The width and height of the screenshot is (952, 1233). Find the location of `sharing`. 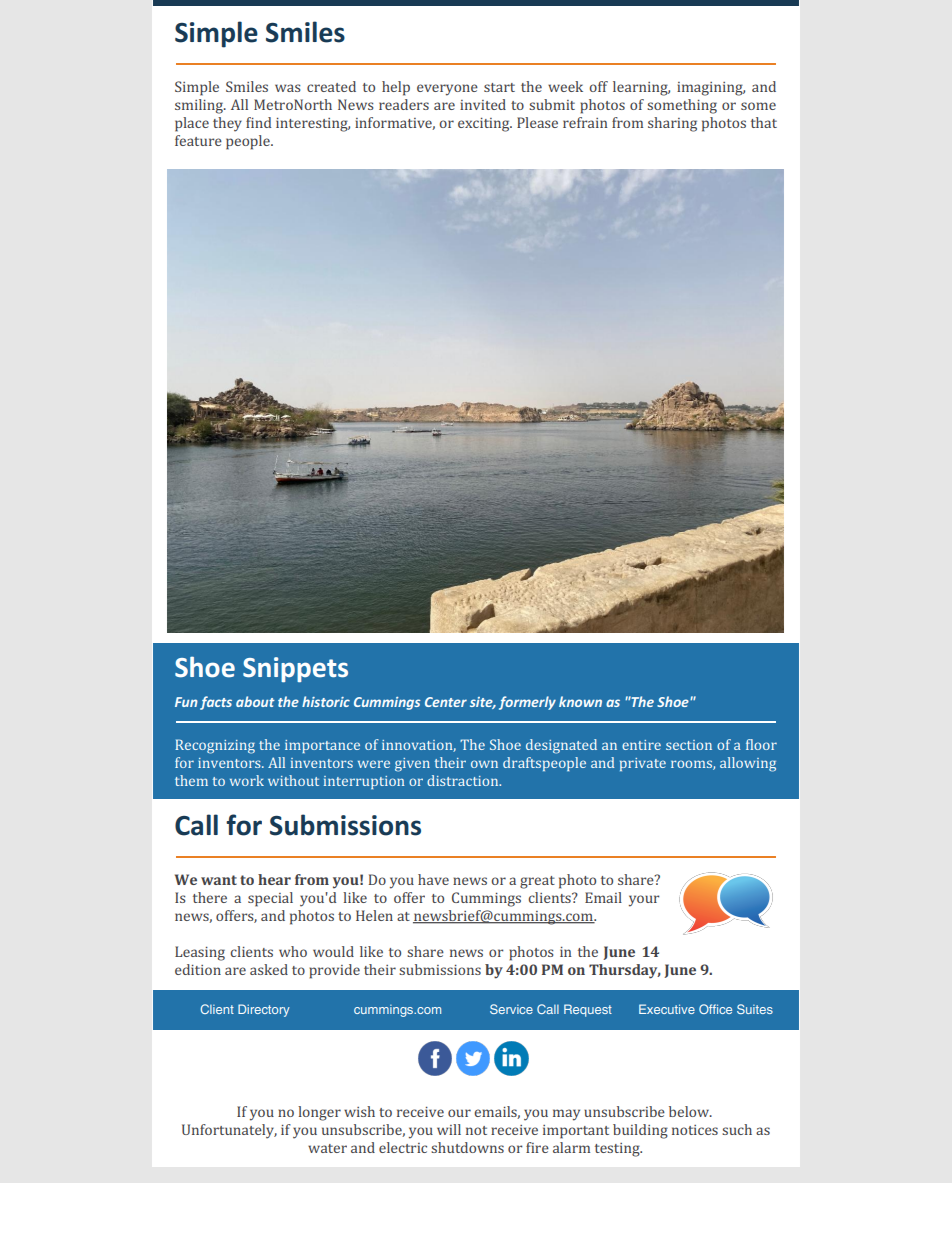

sharing is located at coordinates (672, 124).
